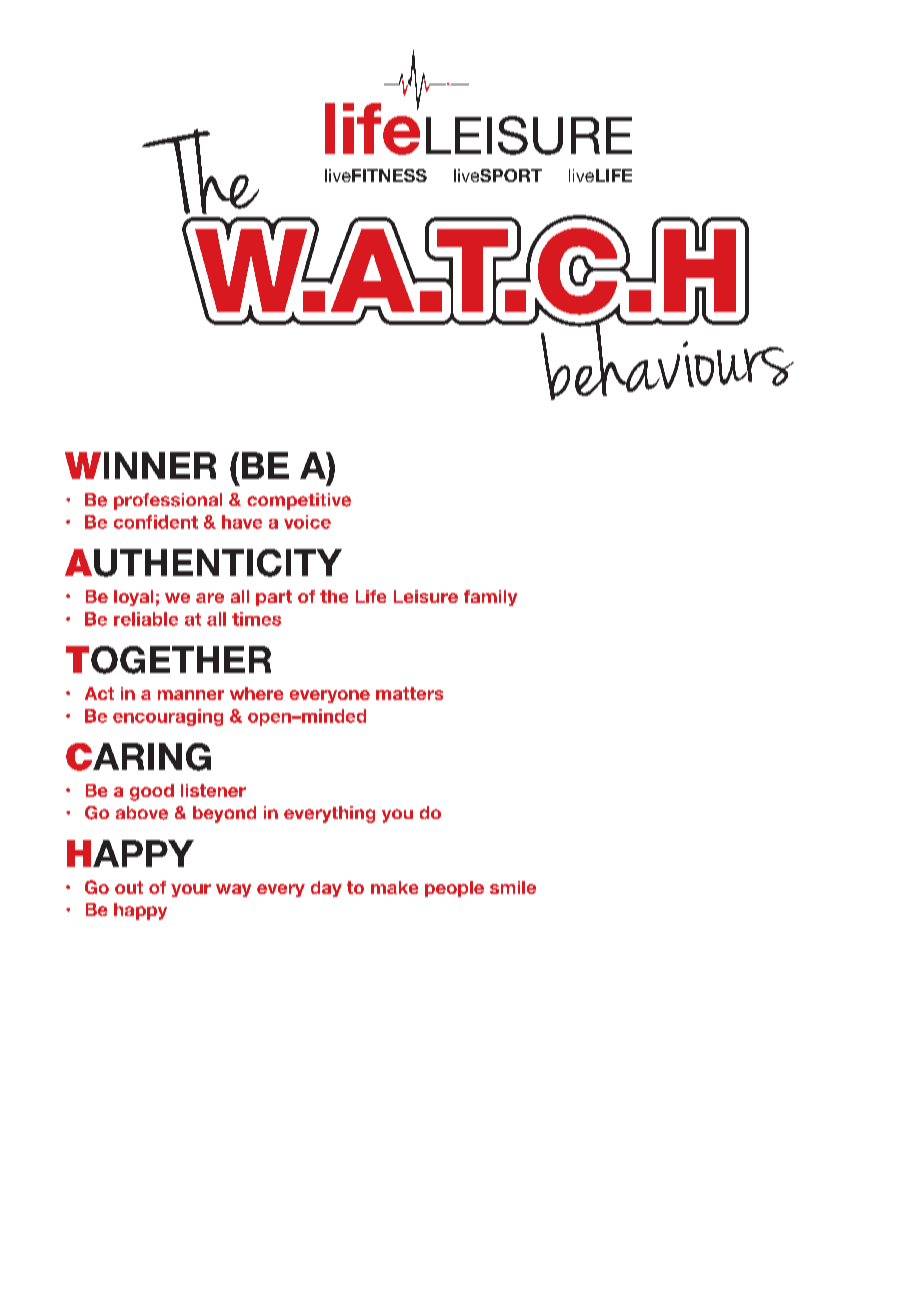  Describe the element at coordinates (409, 693) in the screenshot. I see `matters` at that location.
